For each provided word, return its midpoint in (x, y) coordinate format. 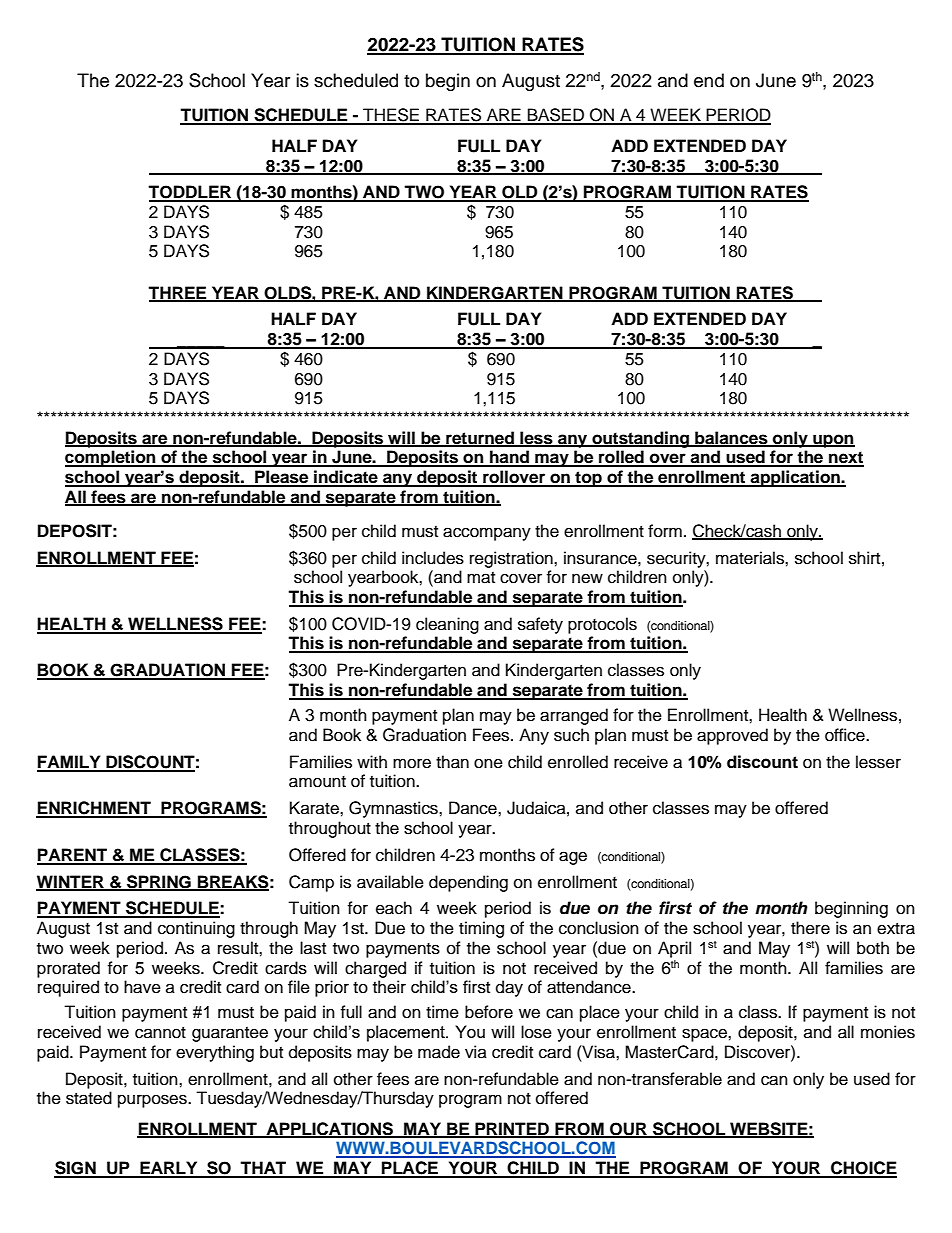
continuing (196, 929)
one (488, 763)
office (846, 735)
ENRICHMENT (94, 809)
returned (480, 438)
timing (481, 929)
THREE (178, 293)
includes (433, 558)
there (810, 928)
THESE (391, 116)
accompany (487, 534)
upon (833, 441)
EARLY (169, 1169)
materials (751, 558)
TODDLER (190, 193)
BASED (556, 116)
